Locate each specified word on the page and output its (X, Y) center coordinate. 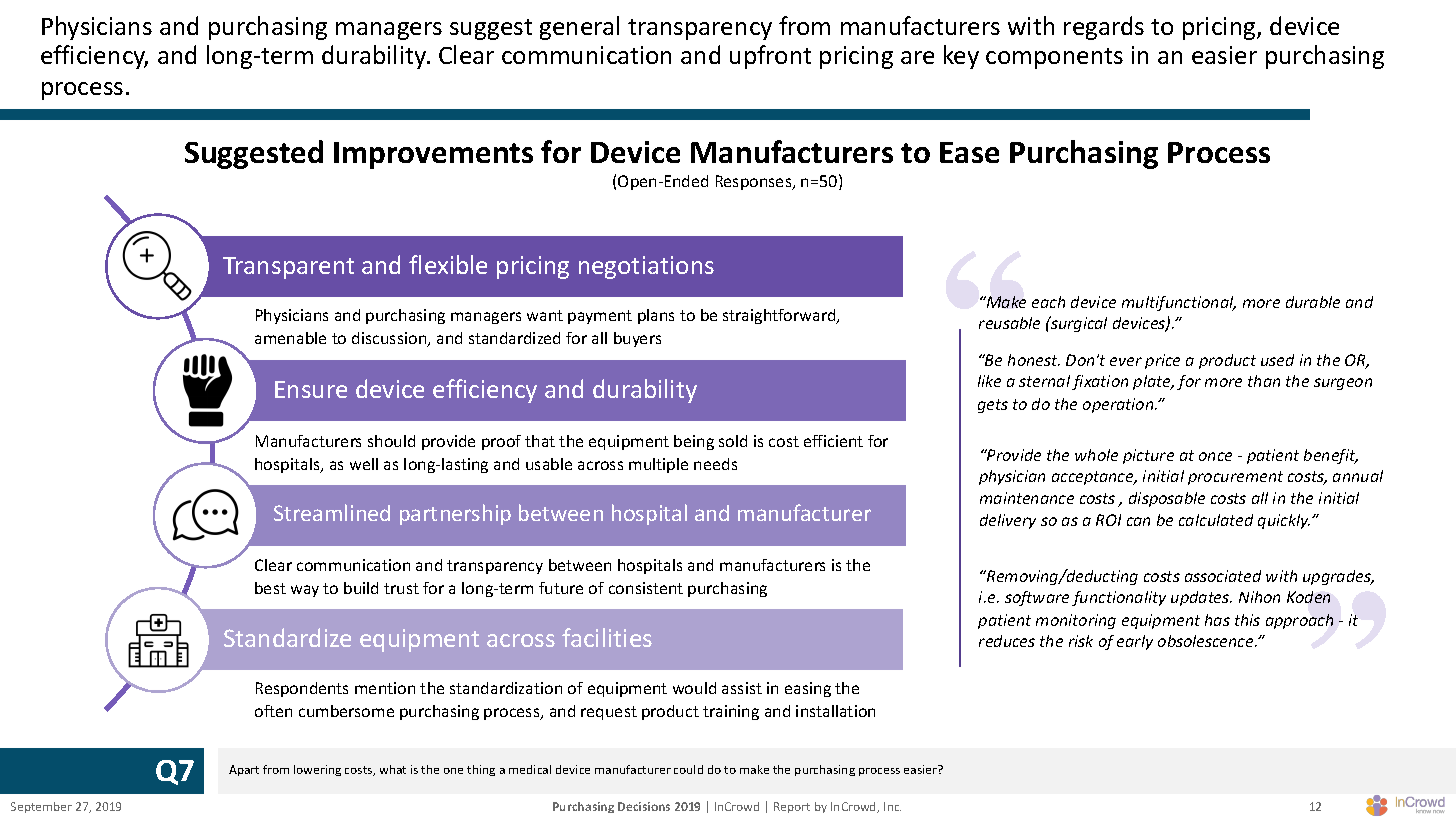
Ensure (311, 389)
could (688, 769)
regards (1104, 28)
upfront (770, 57)
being (694, 442)
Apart (244, 770)
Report (792, 807)
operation (1119, 405)
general (579, 28)
